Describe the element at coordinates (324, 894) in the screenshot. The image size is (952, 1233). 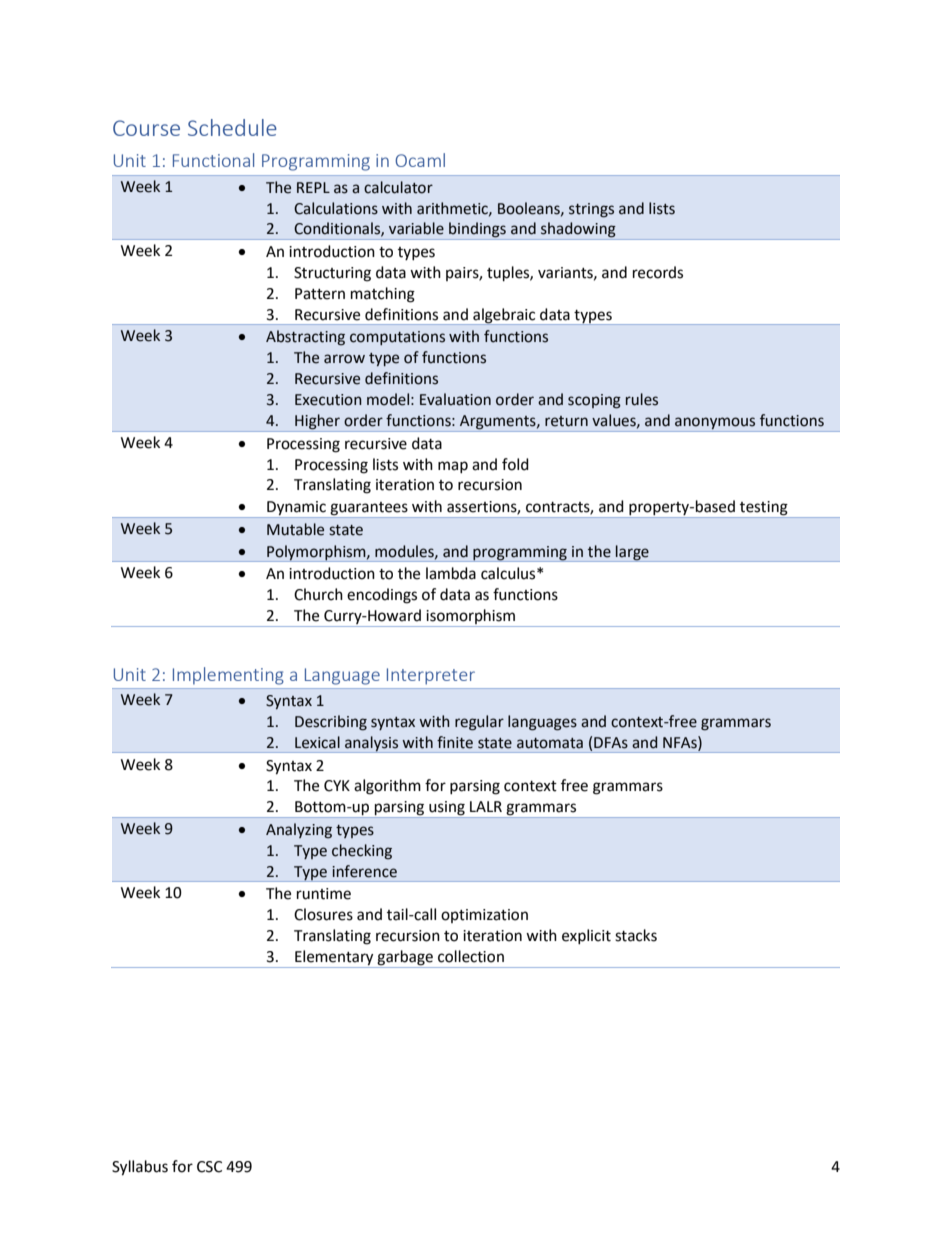
I see `runtime` at that location.
